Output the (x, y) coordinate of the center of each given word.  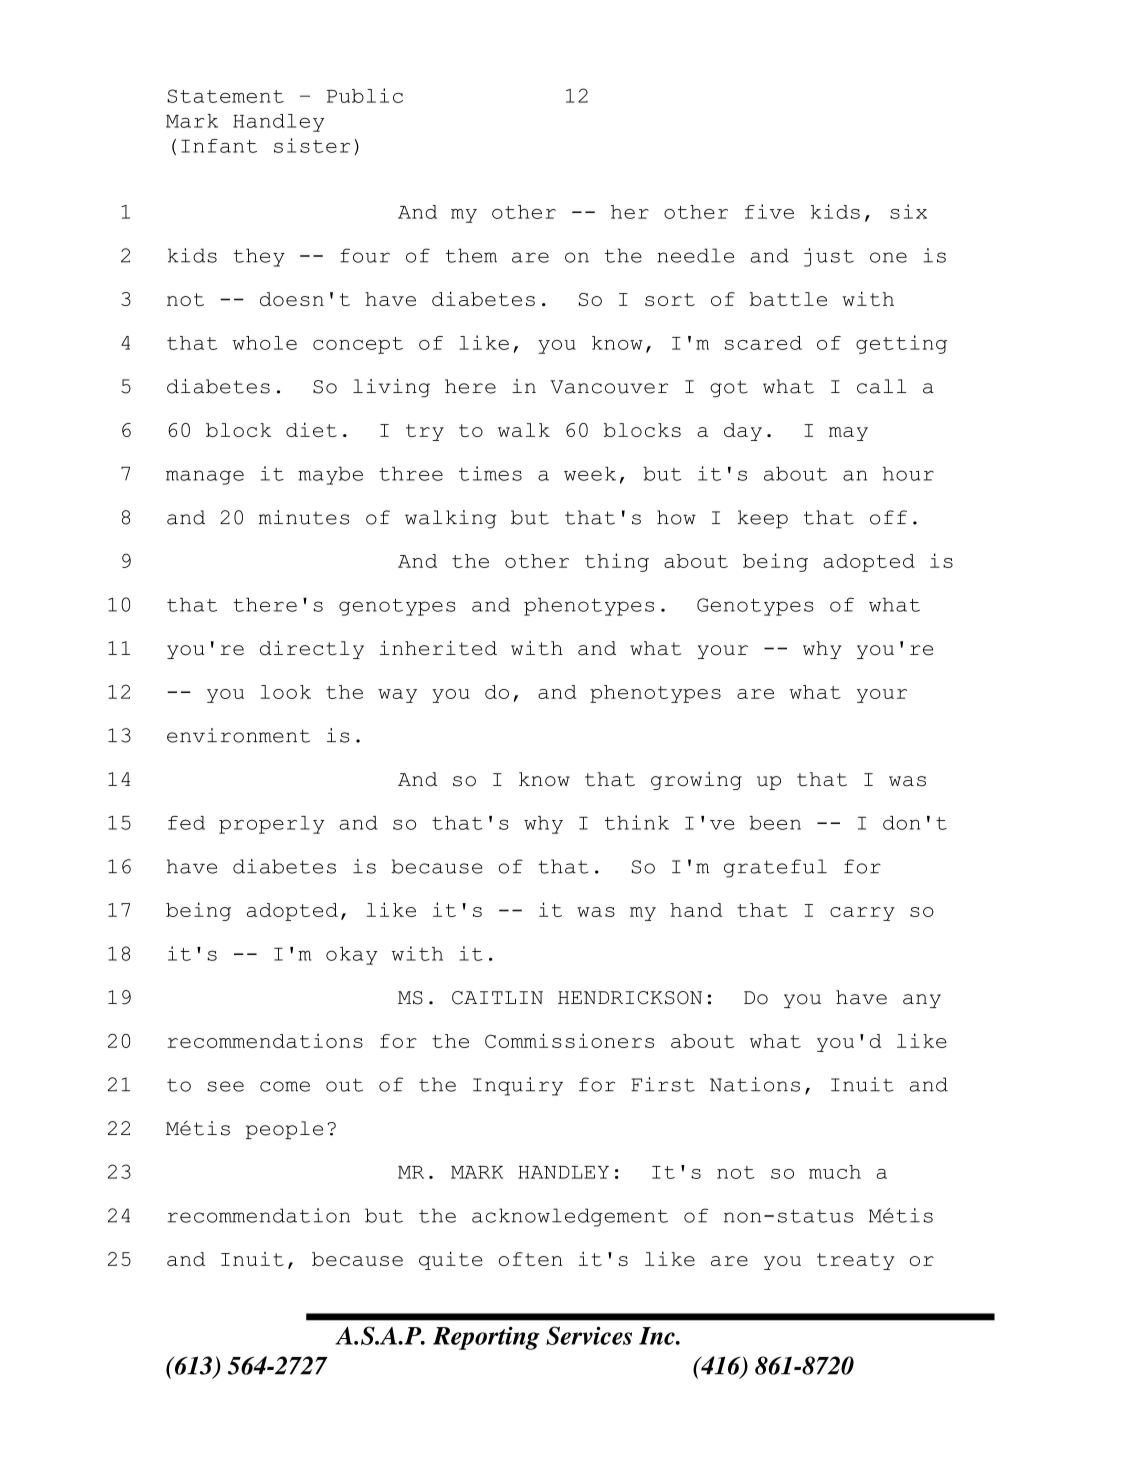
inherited (438, 648)
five (769, 211)
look (285, 692)
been (775, 823)
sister (312, 145)
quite (451, 1260)
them (471, 255)
